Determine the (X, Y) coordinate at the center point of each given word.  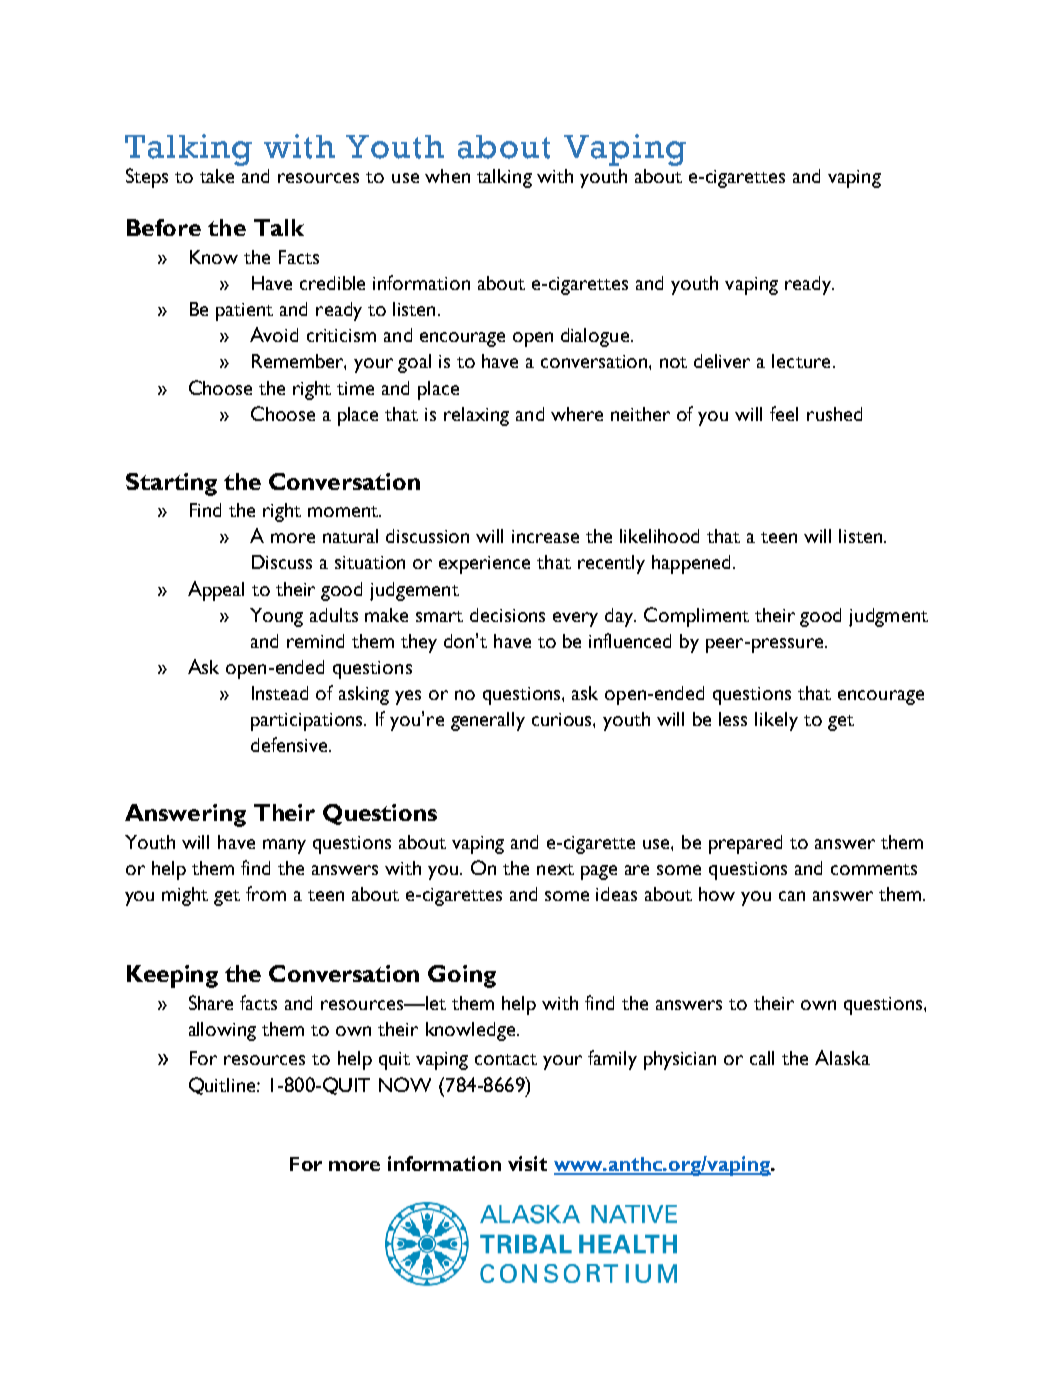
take (217, 176)
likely (776, 721)
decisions (507, 615)
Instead (280, 693)
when (447, 176)
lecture (801, 361)
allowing (222, 1031)
